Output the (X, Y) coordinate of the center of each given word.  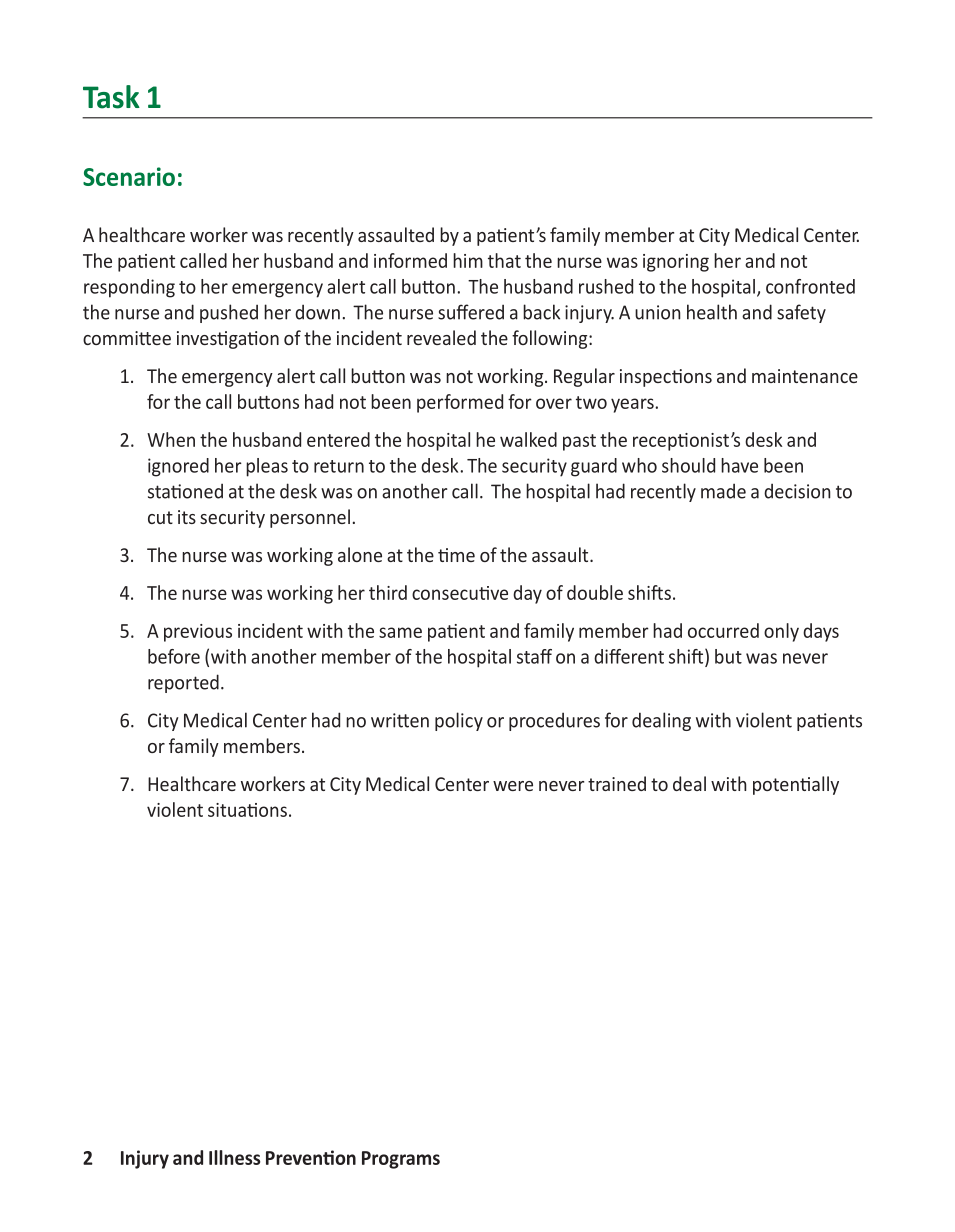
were (513, 786)
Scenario (129, 176)
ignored (178, 467)
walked (528, 439)
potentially (796, 785)
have (739, 465)
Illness (234, 1157)
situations (247, 810)
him (468, 260)
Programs (401, 1160)
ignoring (676, 263)
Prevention (311, 1157)
